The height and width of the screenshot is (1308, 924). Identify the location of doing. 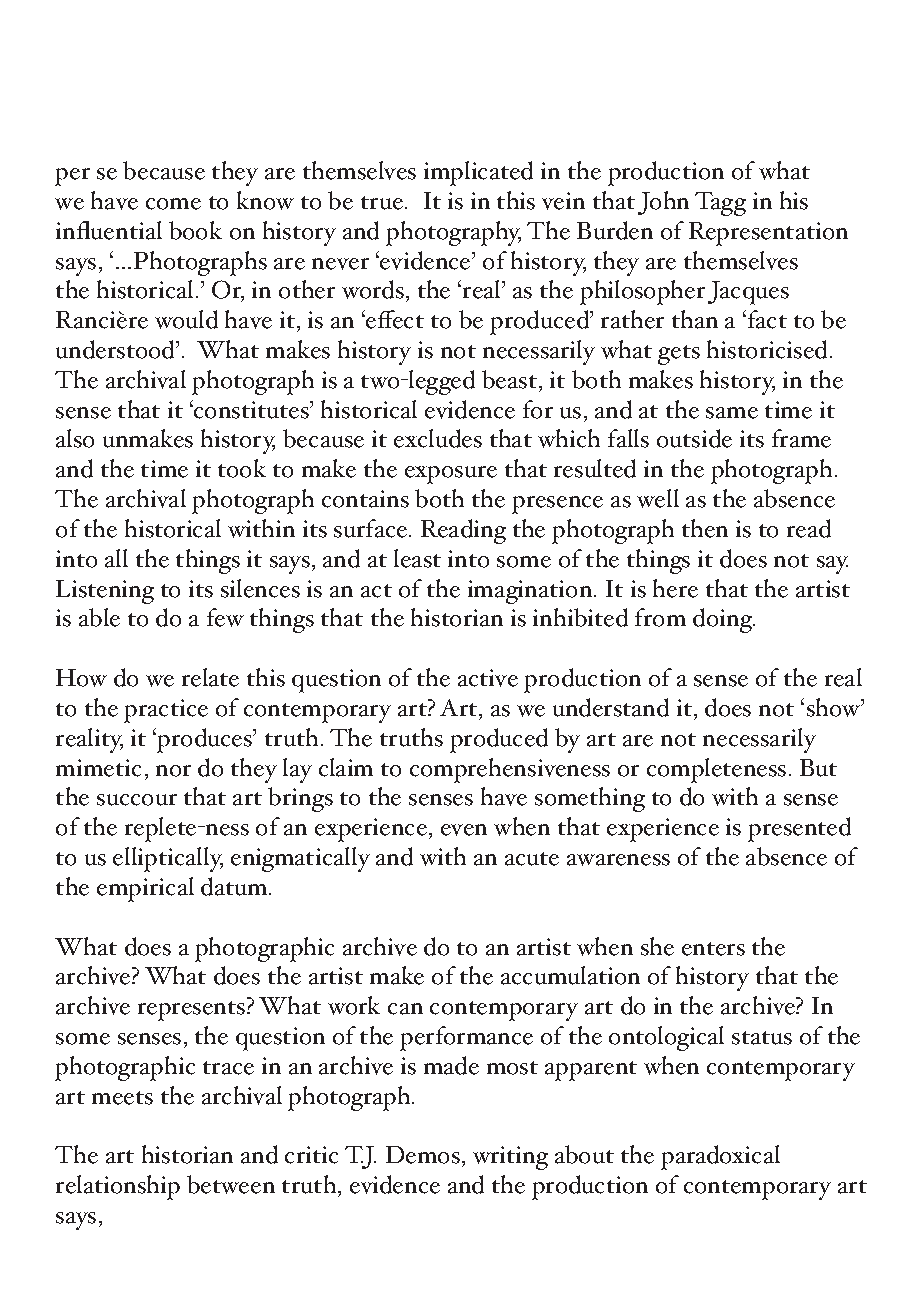
(724, 620).
